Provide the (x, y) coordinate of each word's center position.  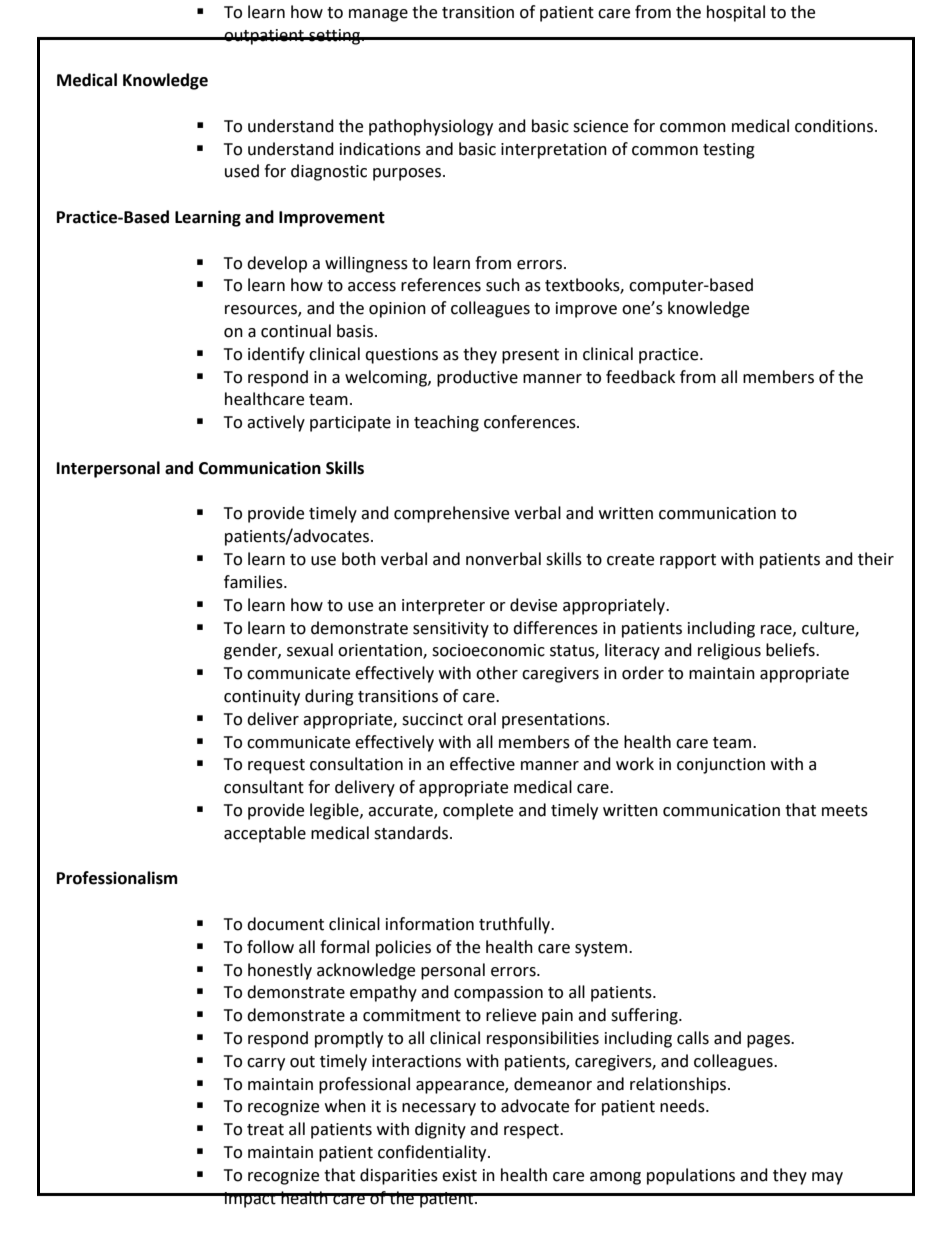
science (600, 126)
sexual (310, 650)
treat (265, 1130)
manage (378, 15)
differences (555, 628)
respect (532, 1131)
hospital (736, 13)
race (777, 630)
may (827, 1178)
